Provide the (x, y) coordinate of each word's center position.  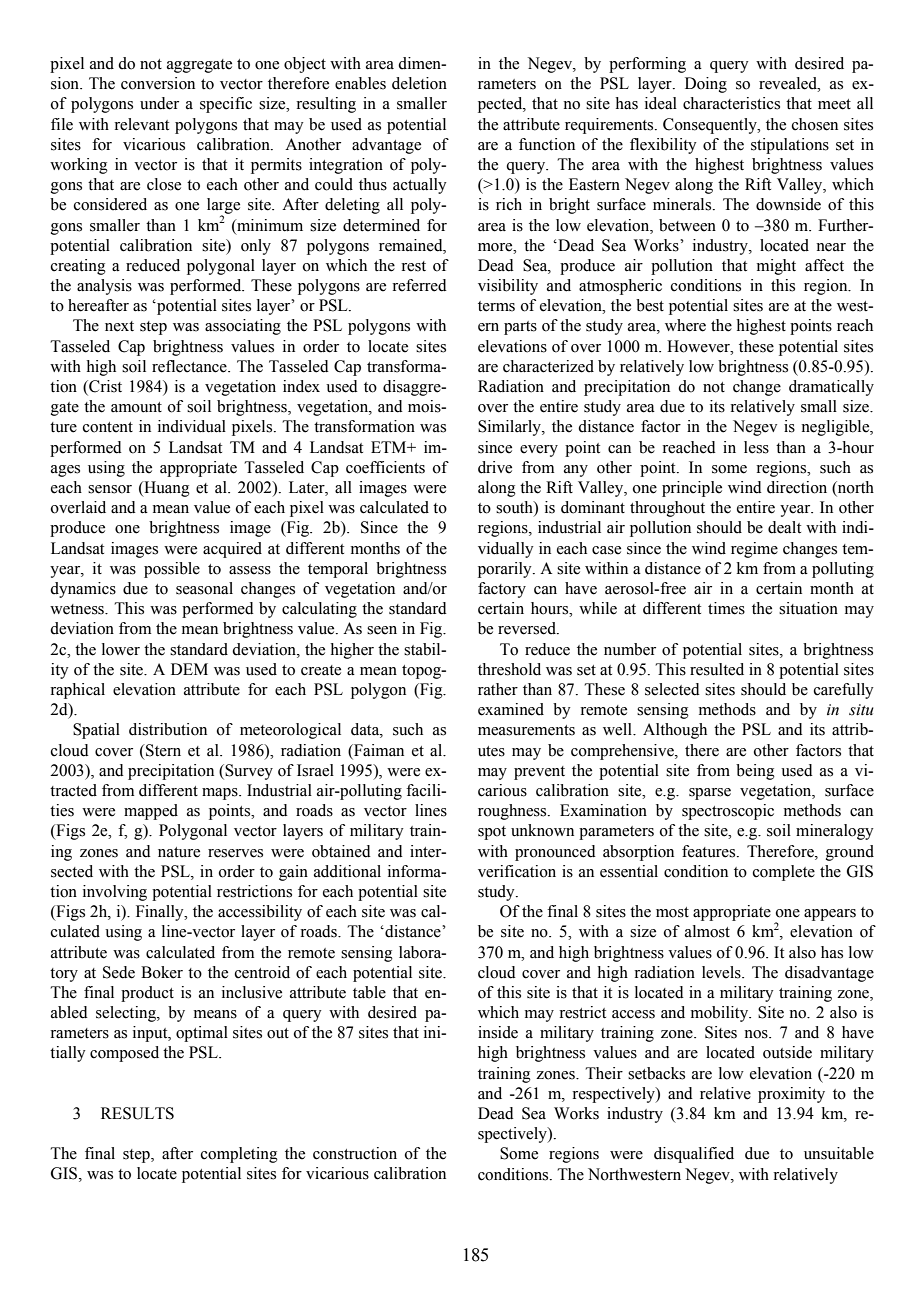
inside (498, 1032)
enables (360, 83)
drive (495, 467)
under (159, 103)
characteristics (731, 103)
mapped (151, 812)
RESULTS (137, 1113)
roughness (513, 812)
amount (136, 407)
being (755, 772)
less (756, 447)
